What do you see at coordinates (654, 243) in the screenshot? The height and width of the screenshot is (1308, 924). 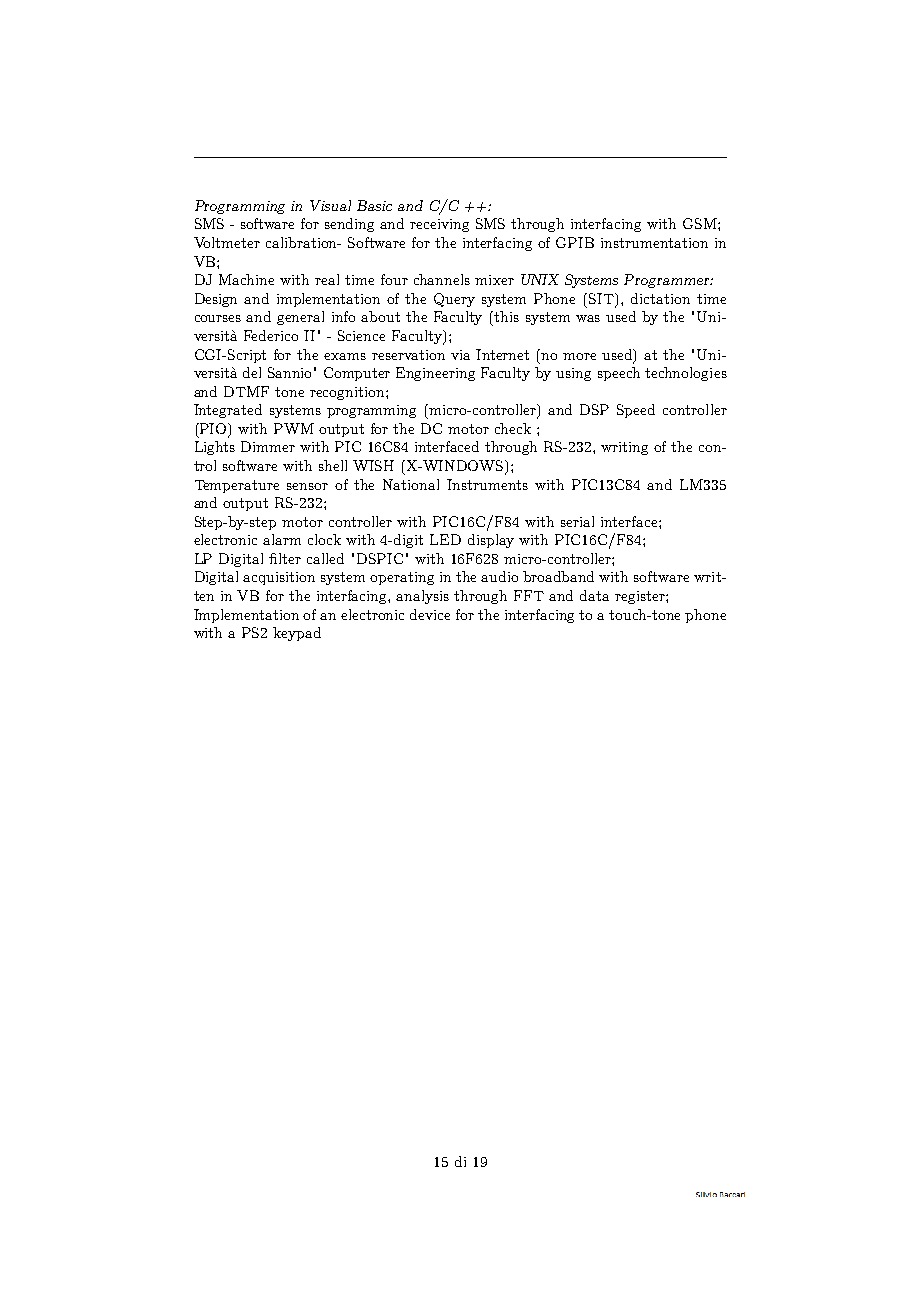 I see `instrumentation` at bounding box center [654, 243].
